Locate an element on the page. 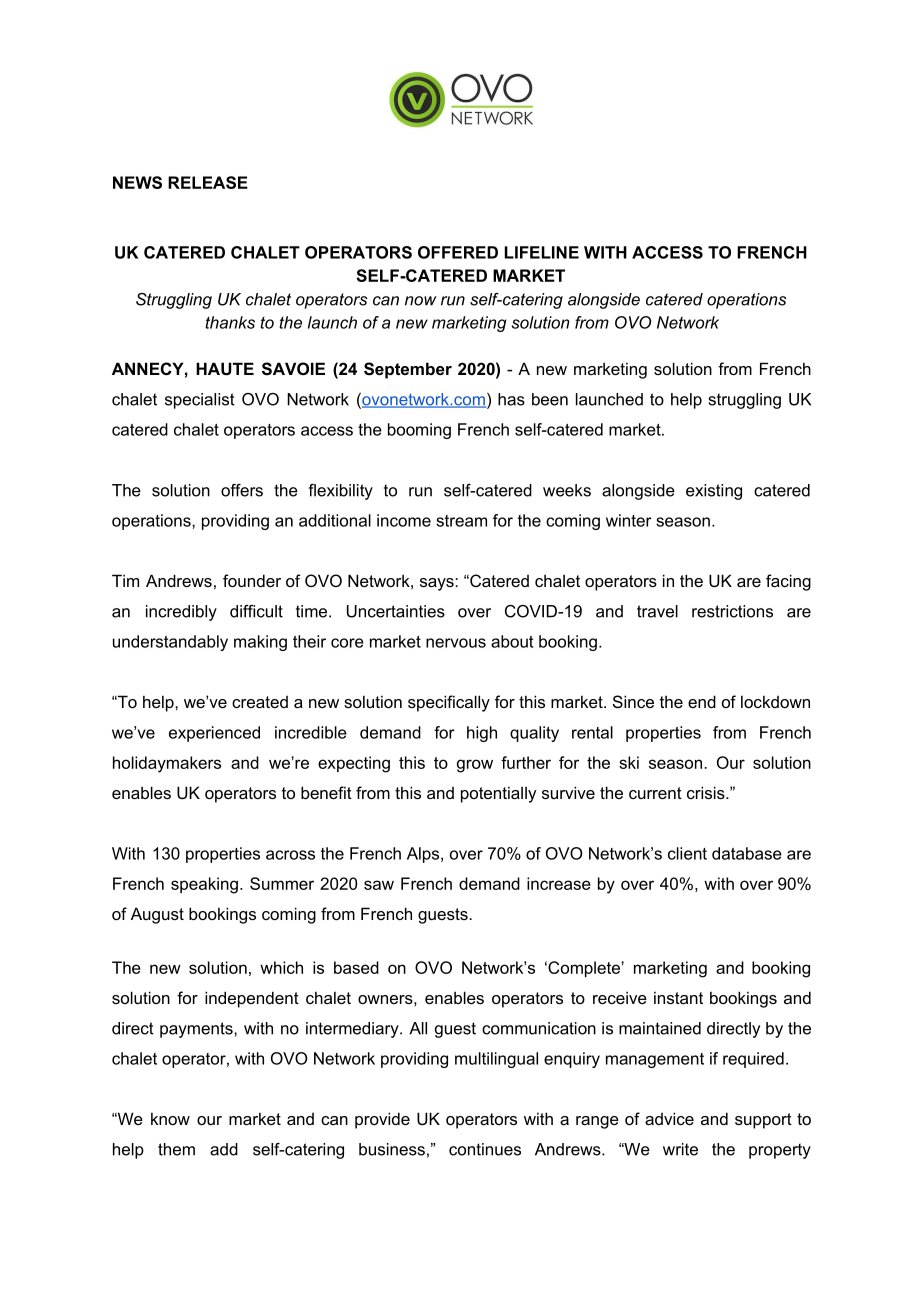  LIFELINE is located at coordinates (542, 252).
